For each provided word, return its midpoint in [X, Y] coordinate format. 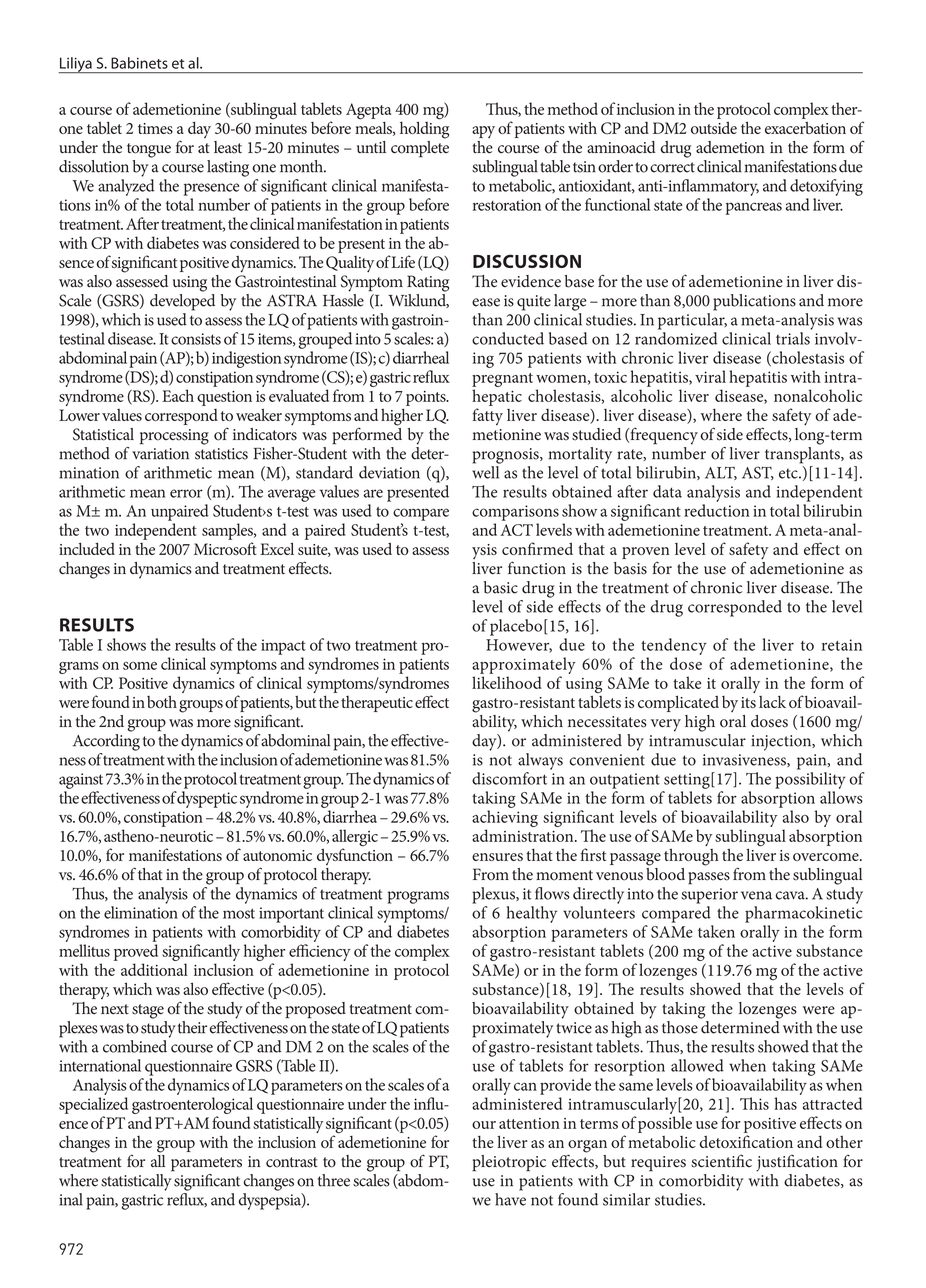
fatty [488, 416]
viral [710, 376]
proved [136, 952]
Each [178, 395]
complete [420, 148]
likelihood [507, 682]
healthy [532, 914]
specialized [93, 1105]
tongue [149, 150]
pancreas [754, 208]
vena [756, 895]
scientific [721, 1161]
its [748, 702]
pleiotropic [509, 1163]
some [140, 666]
